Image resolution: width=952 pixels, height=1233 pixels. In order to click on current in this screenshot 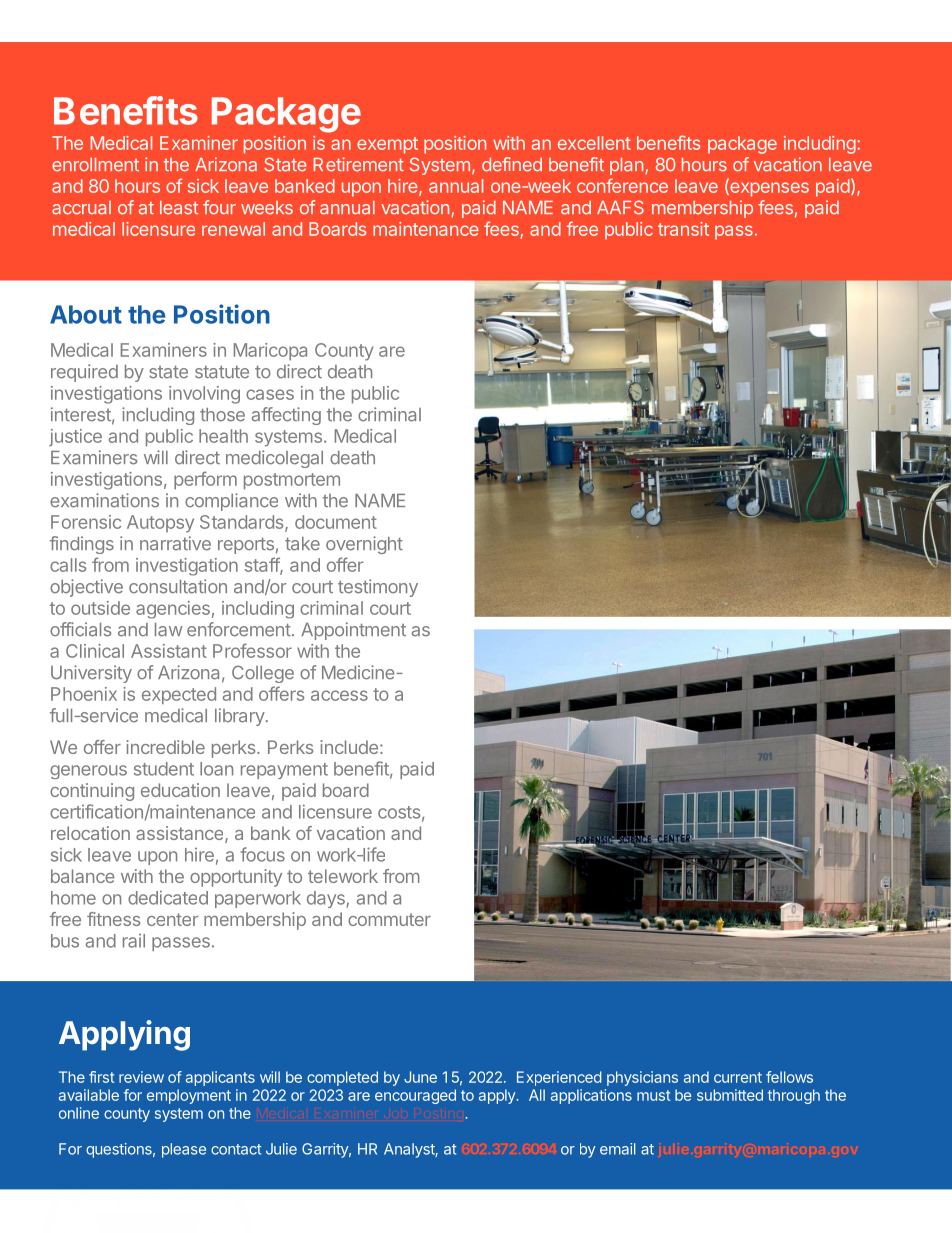, I will do `click(738, 1077)`.
